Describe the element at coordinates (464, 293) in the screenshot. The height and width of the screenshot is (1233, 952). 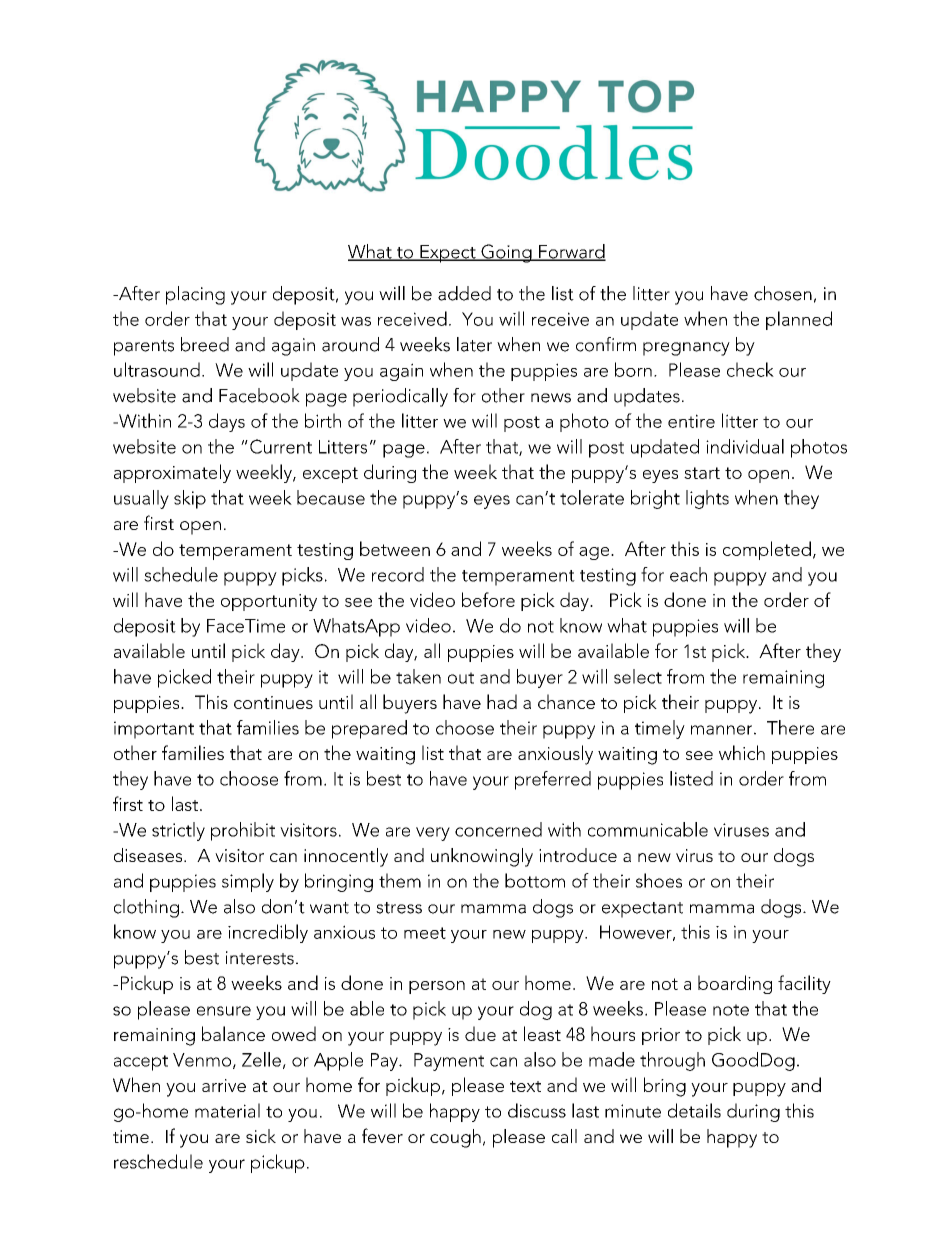
I see `added` at that location.
